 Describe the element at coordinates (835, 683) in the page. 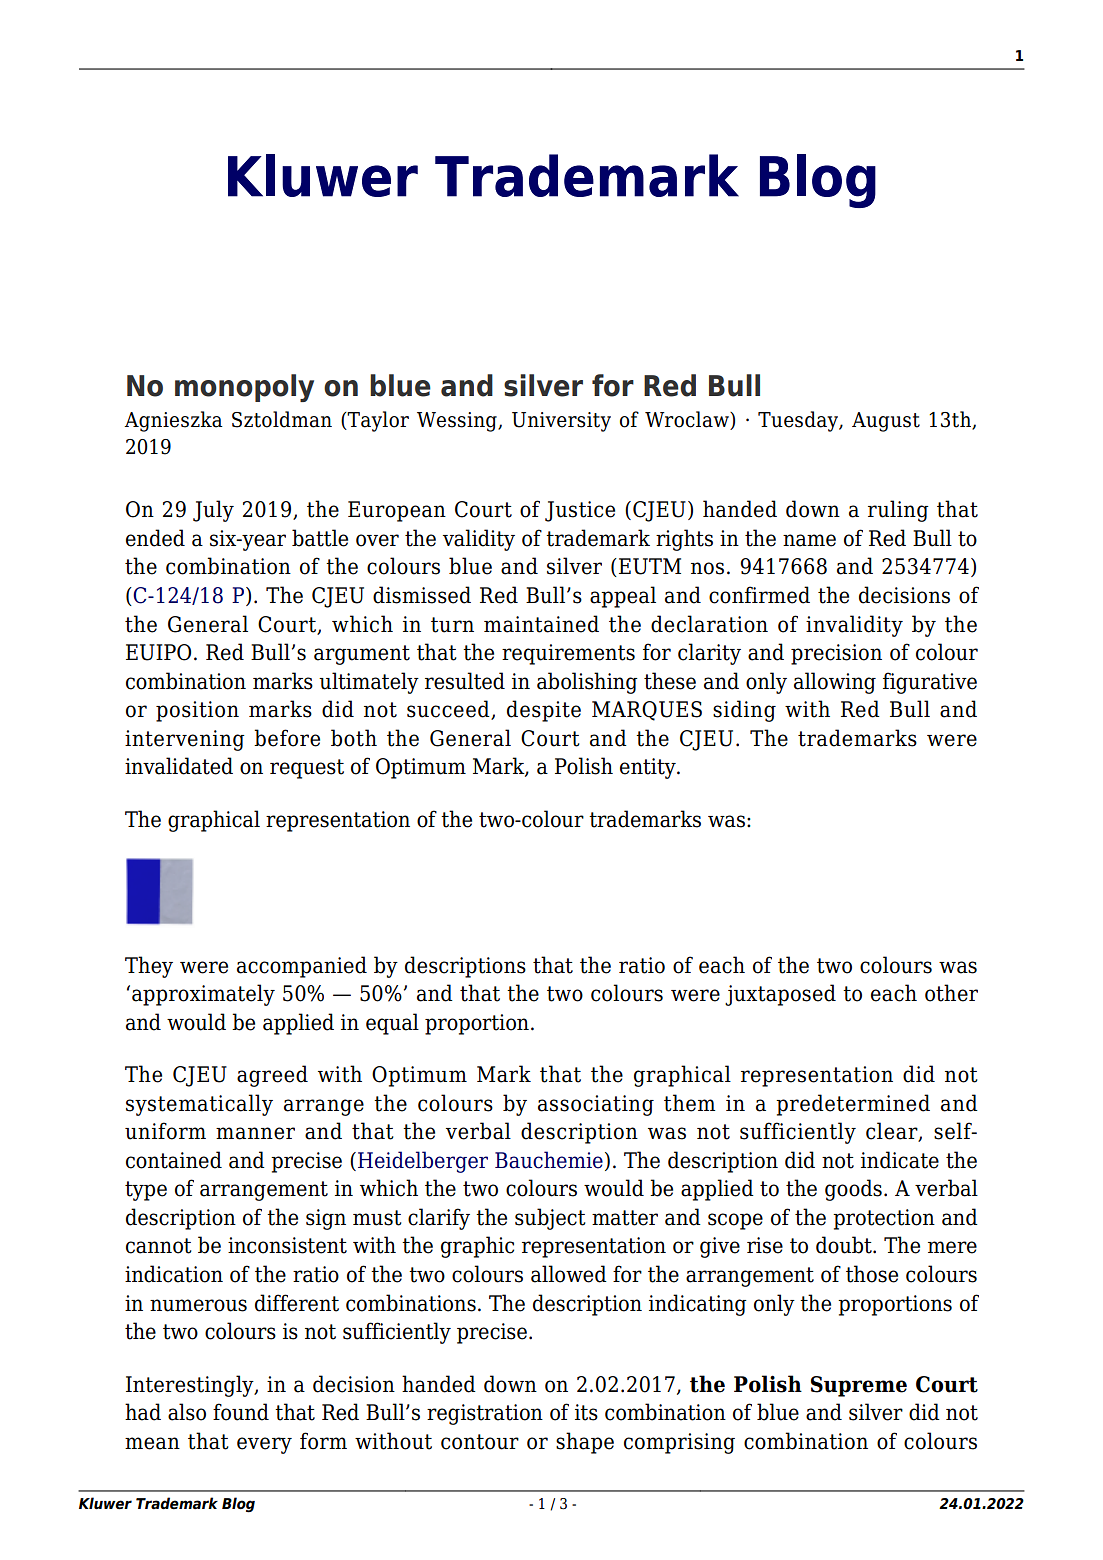

I see `allowing` at that location.
